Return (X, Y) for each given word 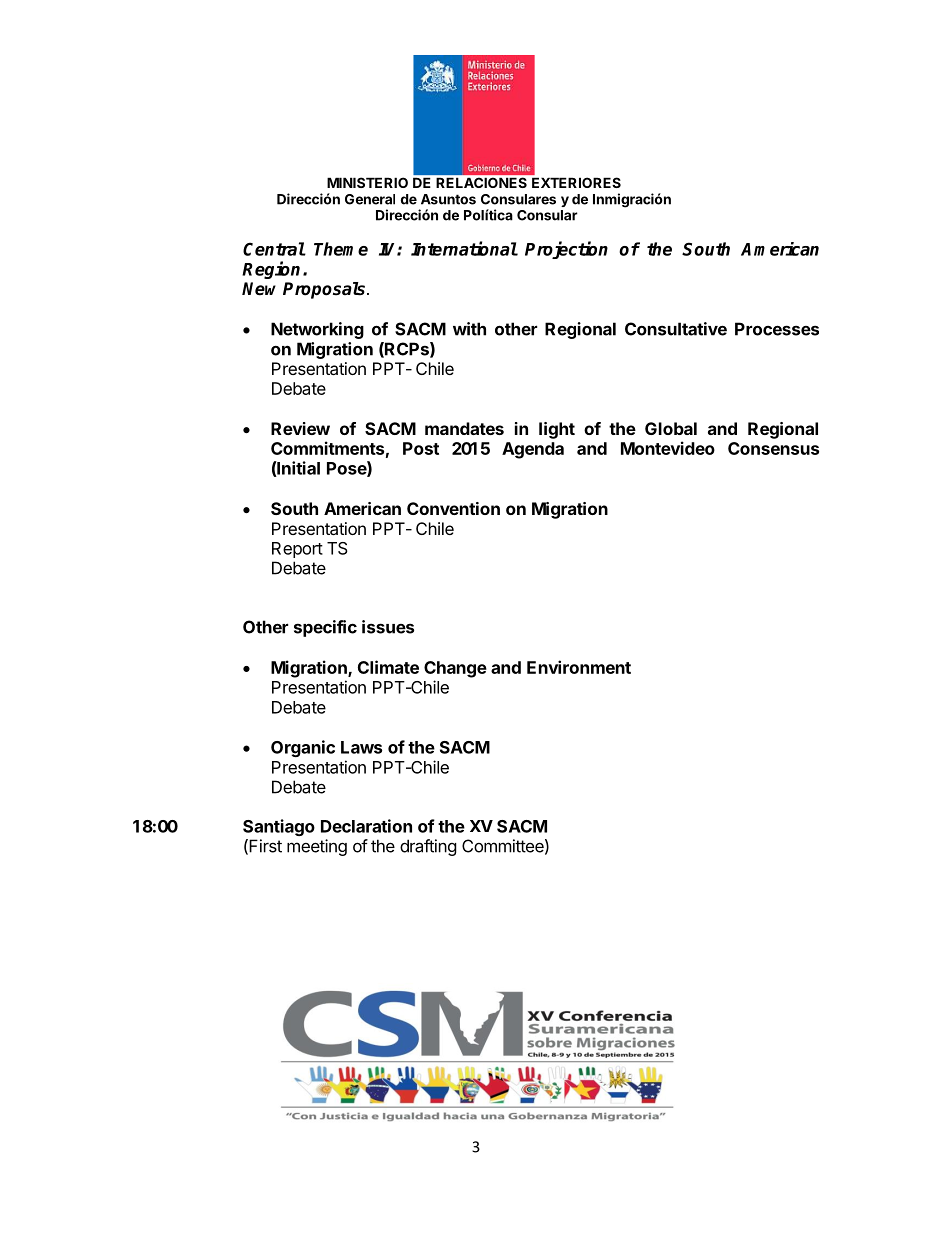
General (370, 199)
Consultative (676, 329)
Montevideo (668, 448)
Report (297, 550)
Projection (566, 250)
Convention (453, 508)
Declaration (366, 826)
